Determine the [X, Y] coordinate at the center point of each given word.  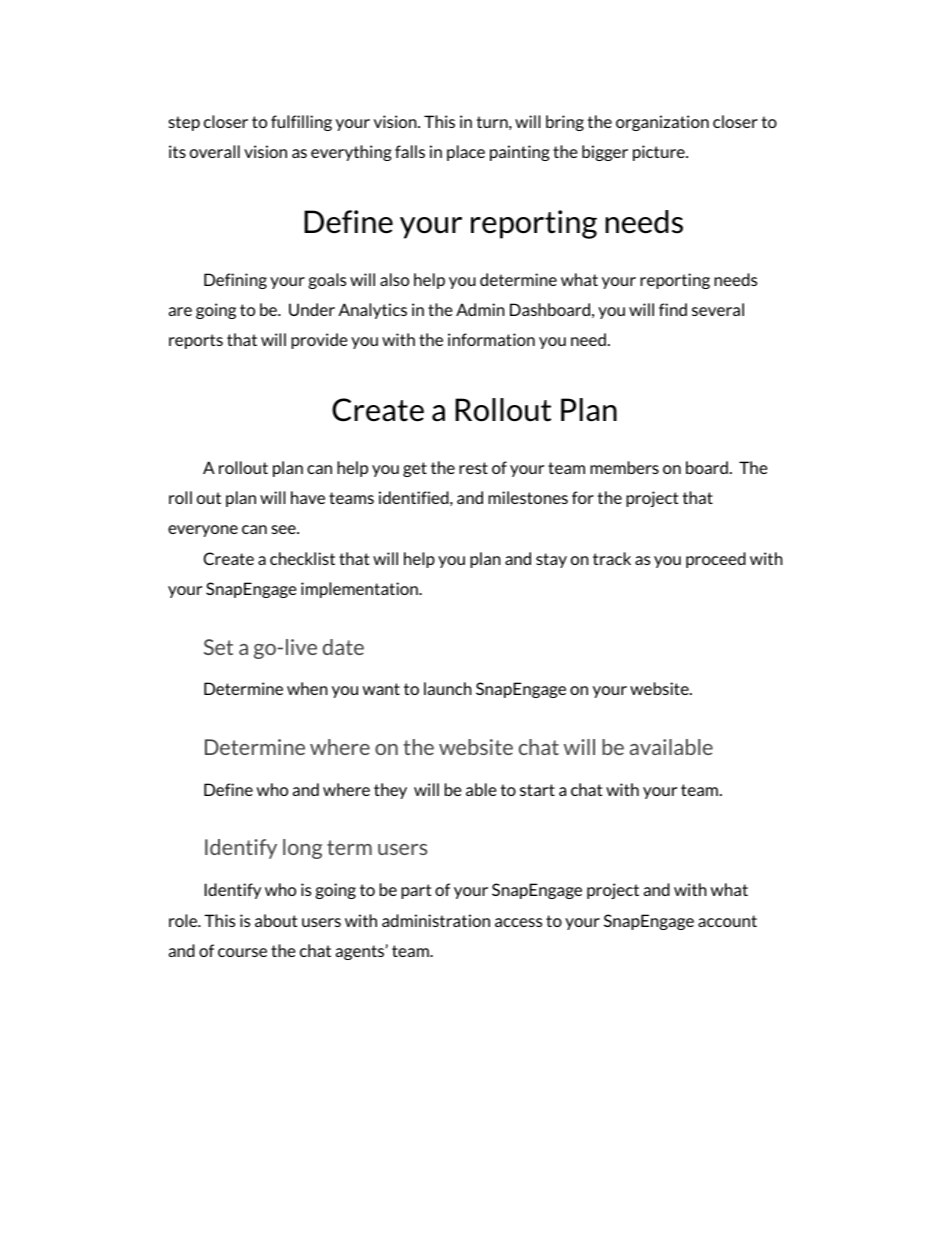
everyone [203, 531]
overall [215, 151]
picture [660, 153]
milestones [528, 497]
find [673, 309]
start [537, 790]
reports [196, 341]
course [242, 952]
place [466, 153]
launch [448, 688]
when [307, 688]
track [612, 558]
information [491, 339]
